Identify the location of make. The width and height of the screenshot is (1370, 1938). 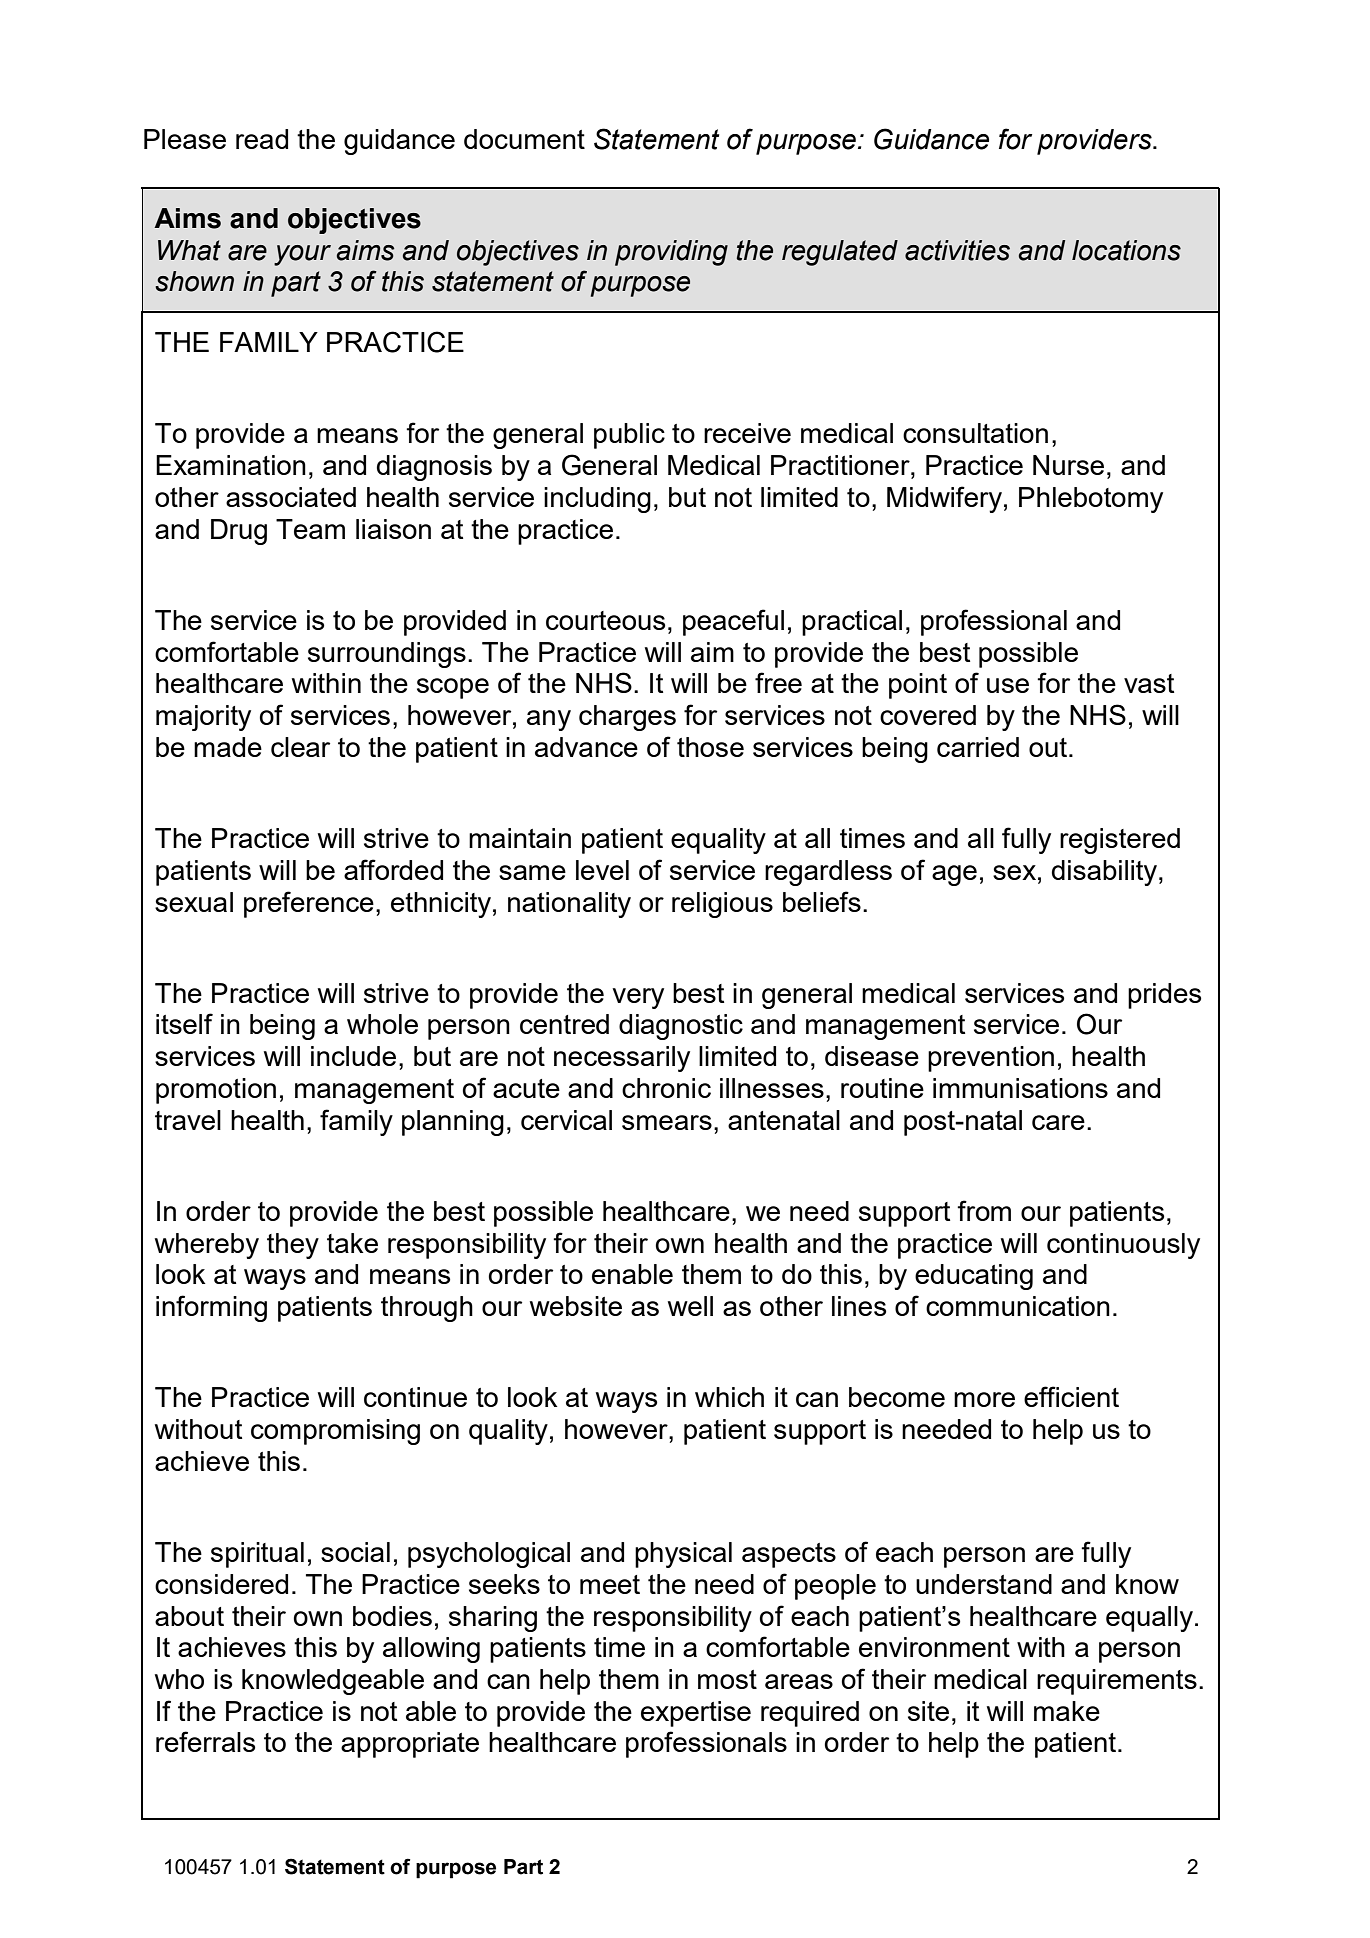
(1067, 1711).
